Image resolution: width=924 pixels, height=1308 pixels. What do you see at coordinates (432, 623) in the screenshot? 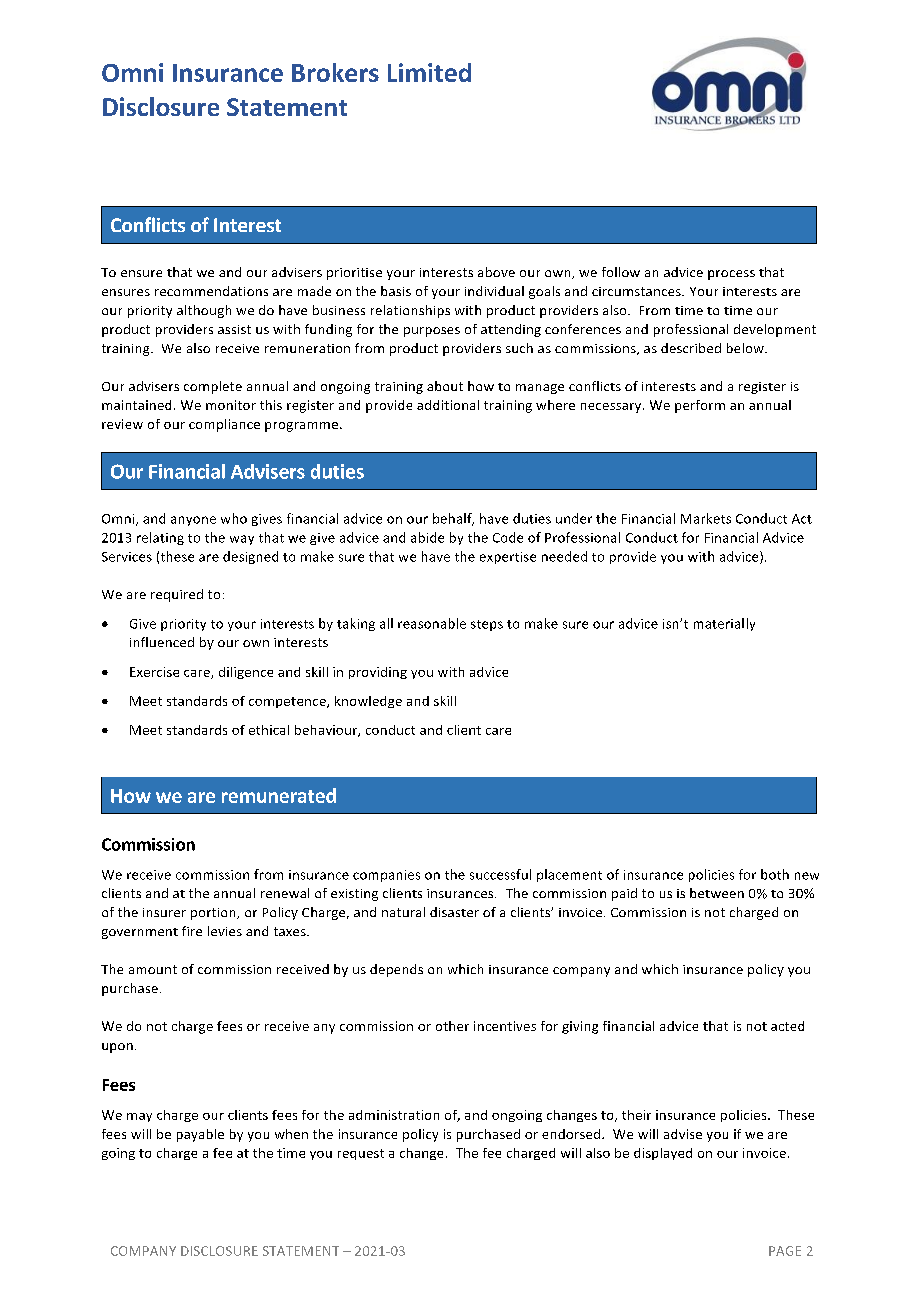
I see `reasonable` at bounding box center [432, 623].
